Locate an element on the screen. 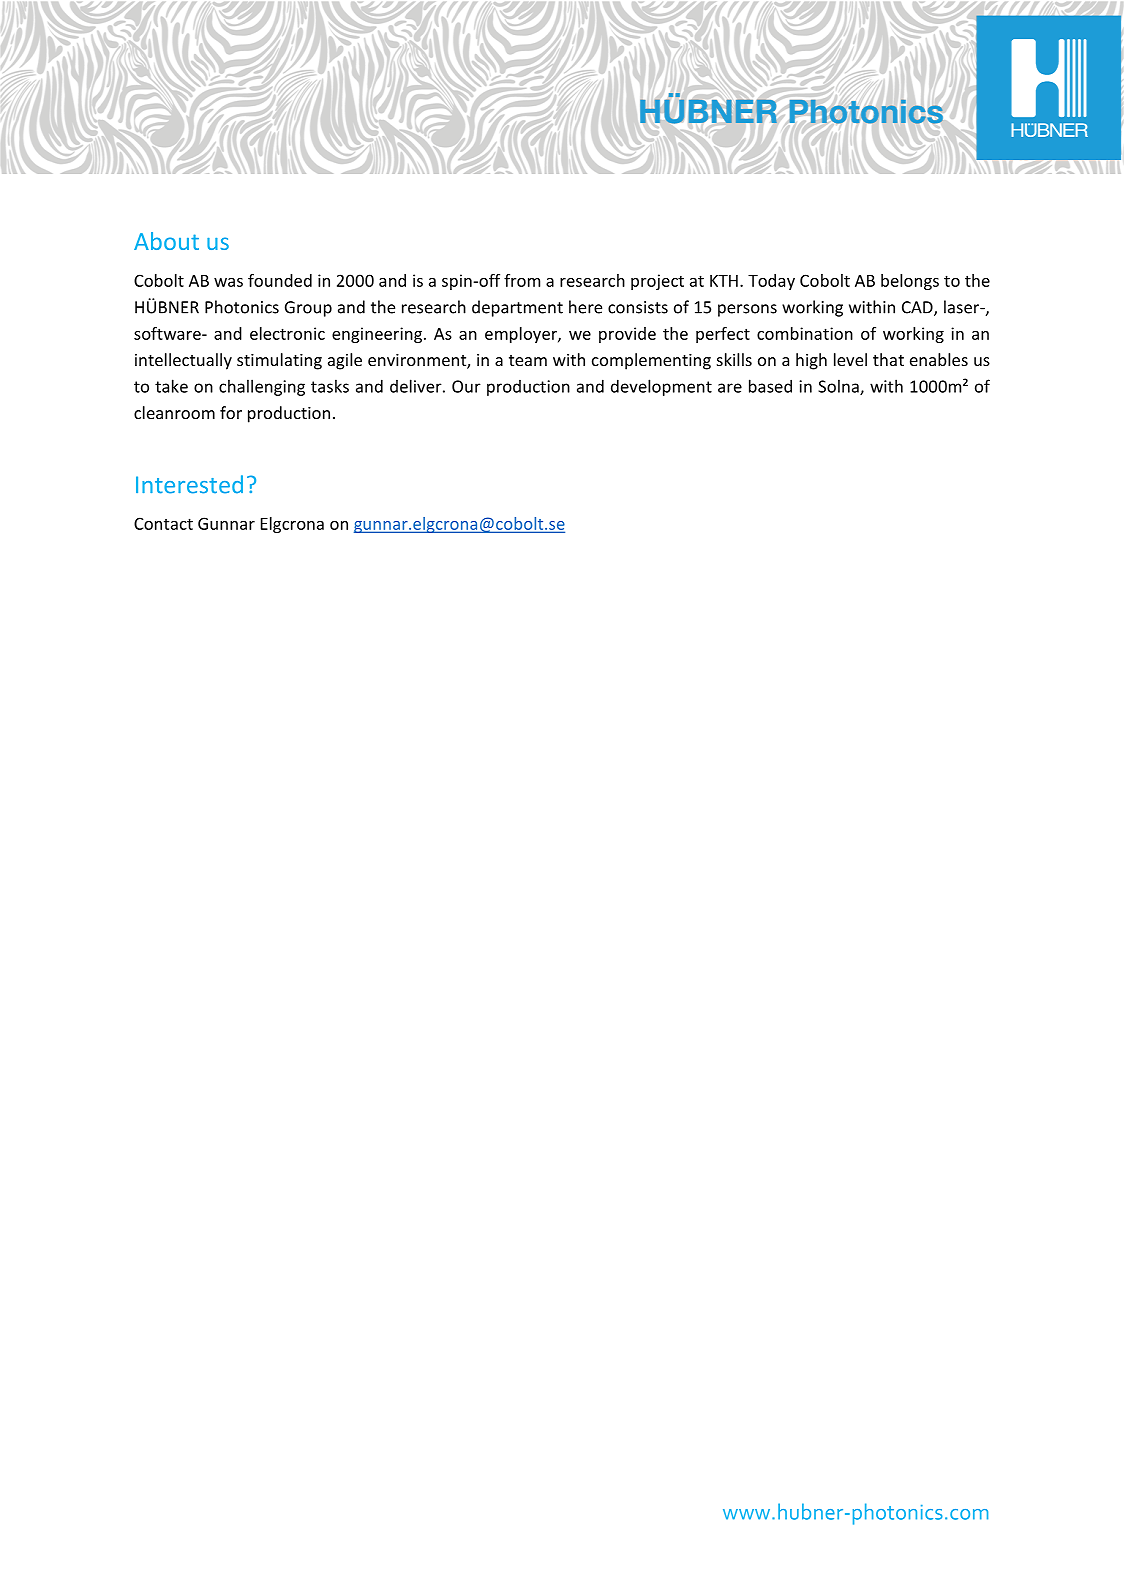 The width and height of the screenshot is (1124, 1590). based is located at coordinates (770, 386).
